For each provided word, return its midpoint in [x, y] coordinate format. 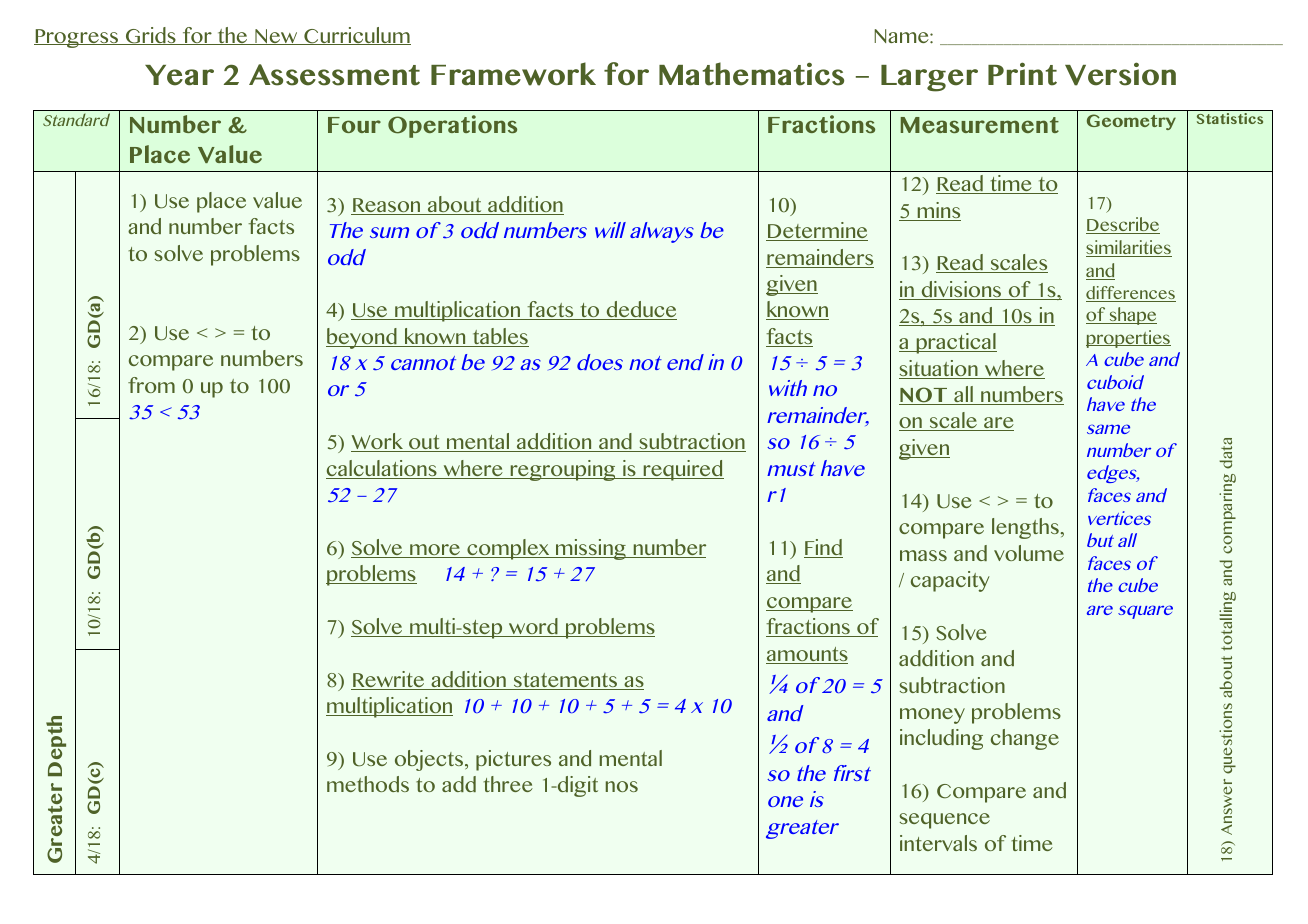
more [435, 551]
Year [179, 75]
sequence [945, 821]
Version [1120, 74]
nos [622, 786]
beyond [362, 338]
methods [368, 784]
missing [591, 549]
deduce [640, 310]
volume [1029, 553]
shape [1132, 316]
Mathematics [751, 74]
